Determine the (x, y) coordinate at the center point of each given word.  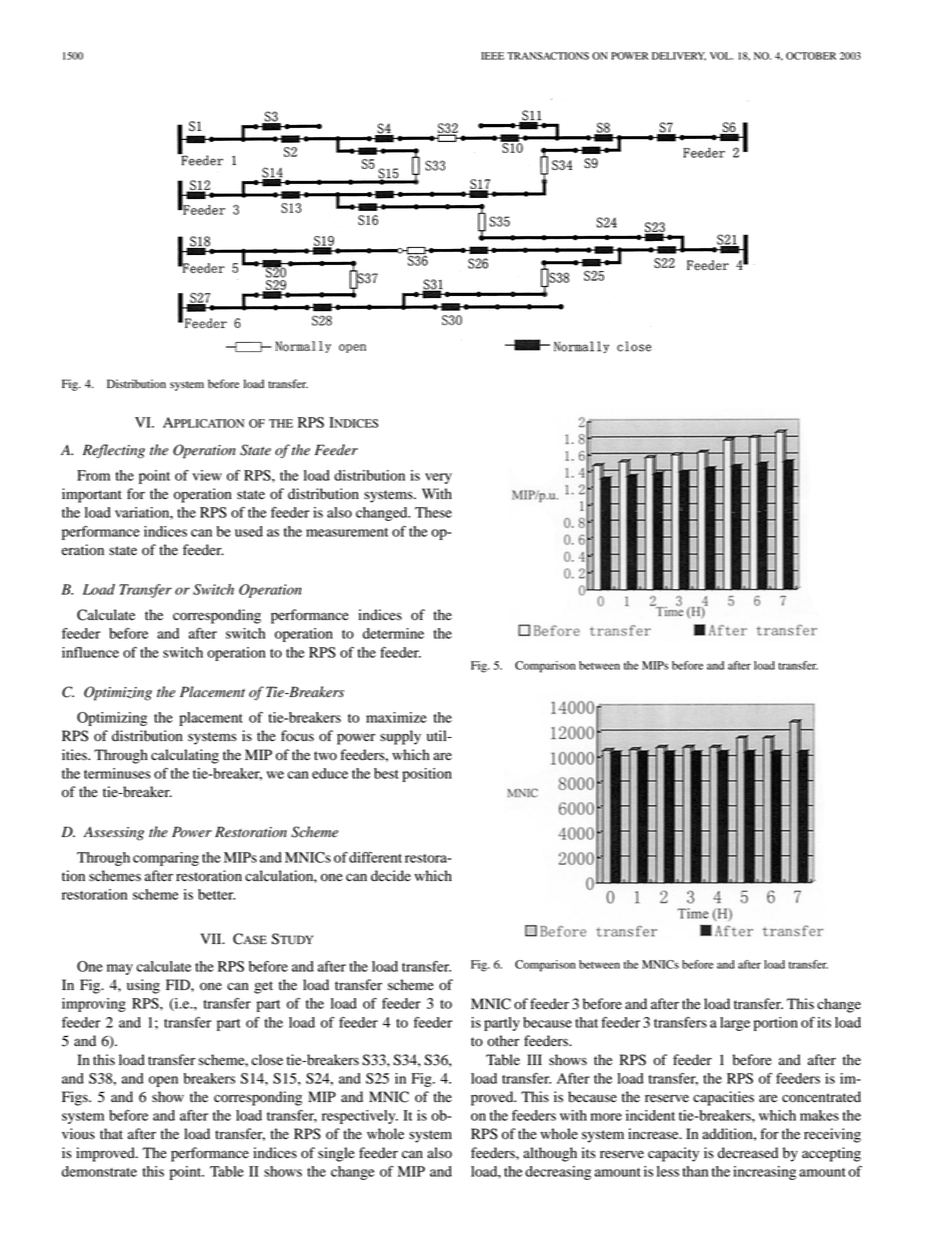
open (163, 1081)
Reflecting (114, 451)
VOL (721, 56)
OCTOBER (811, 56)
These (433, 512)
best (386, 773)
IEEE (492, 56)
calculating (185, 756)
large (735, 1024)
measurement (347, 532)
